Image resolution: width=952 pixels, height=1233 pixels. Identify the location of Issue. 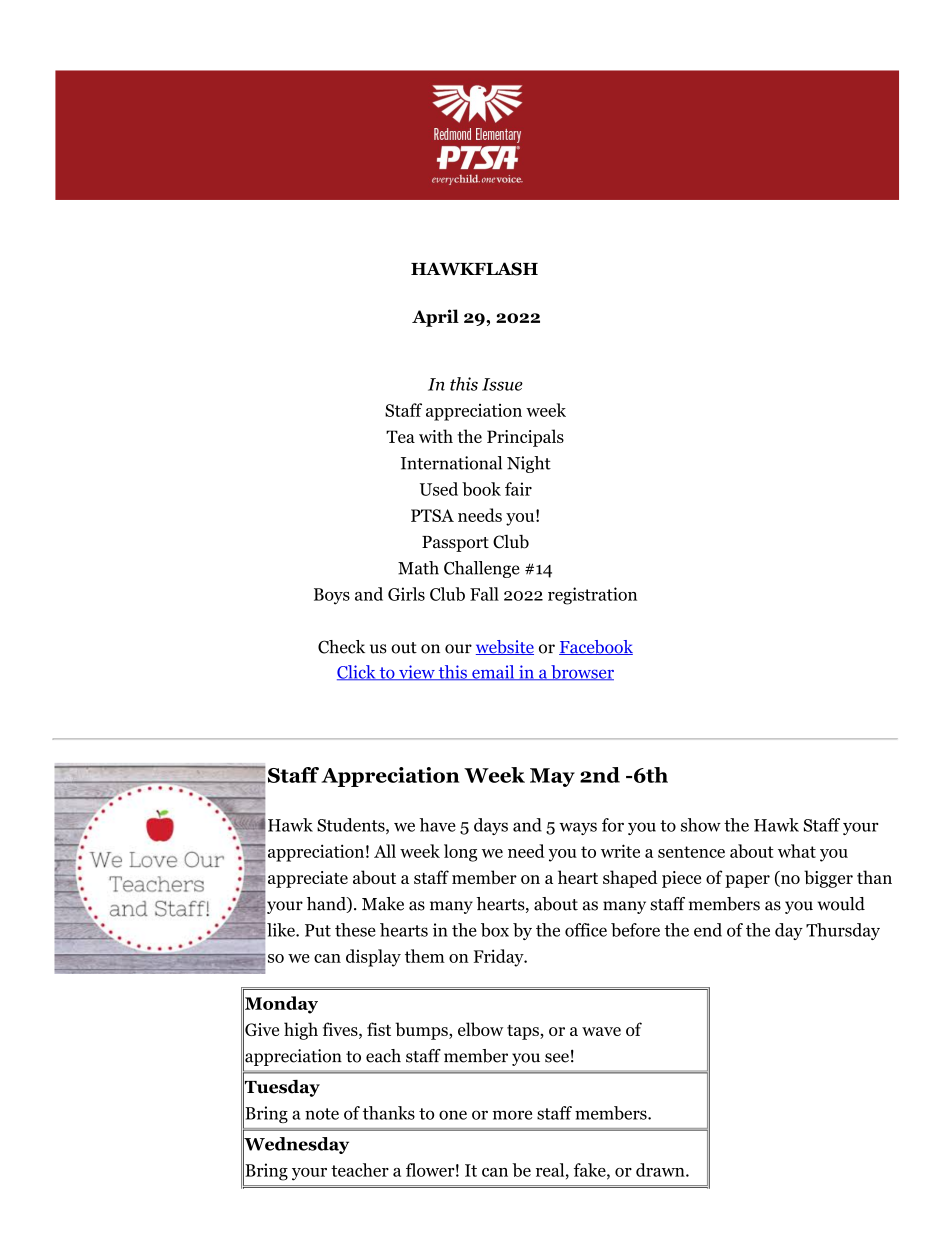
(502, 384).
